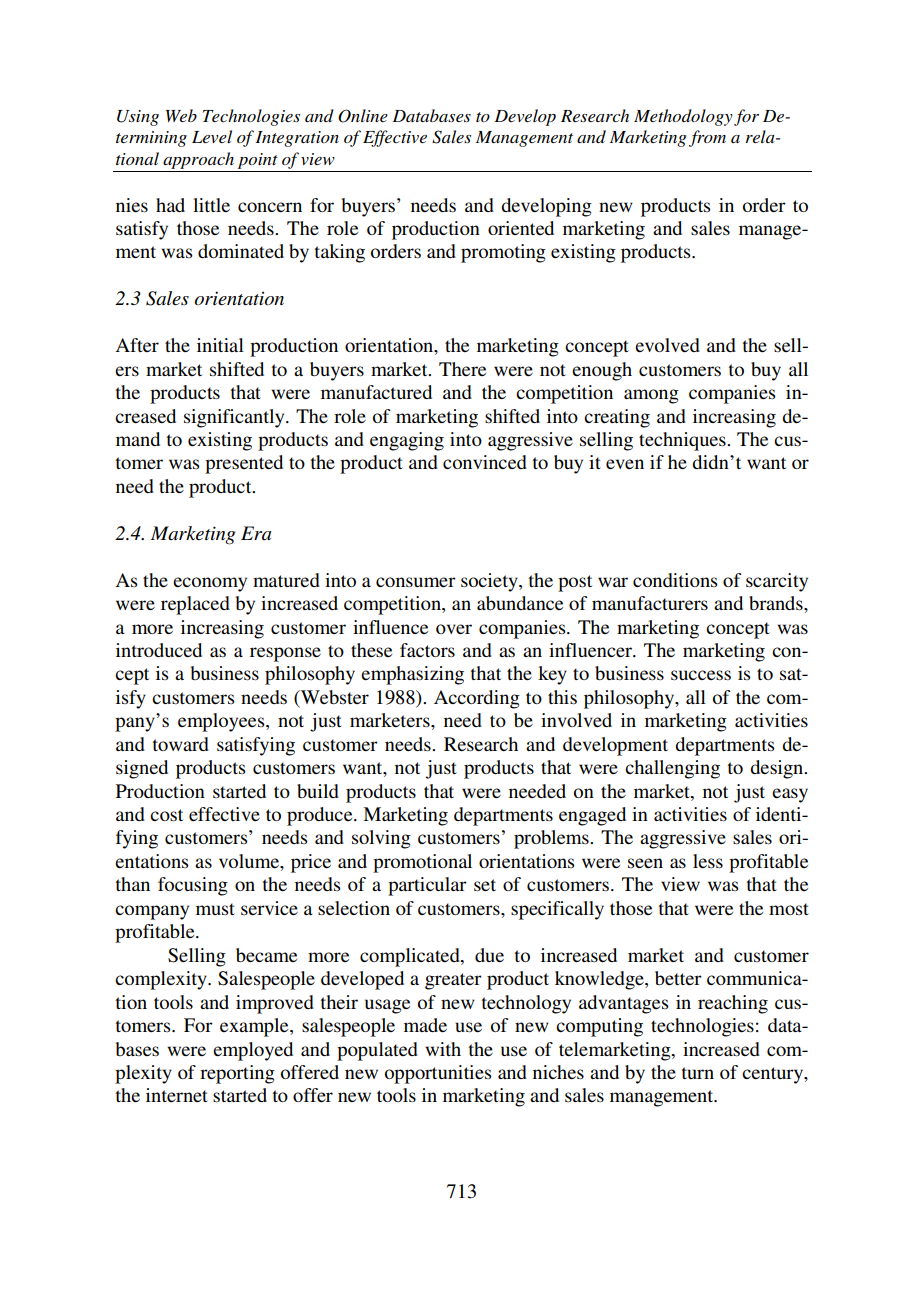  Describe the element at coordinates (237, 1074) in the screenshot. I see `reporting` at that location.
